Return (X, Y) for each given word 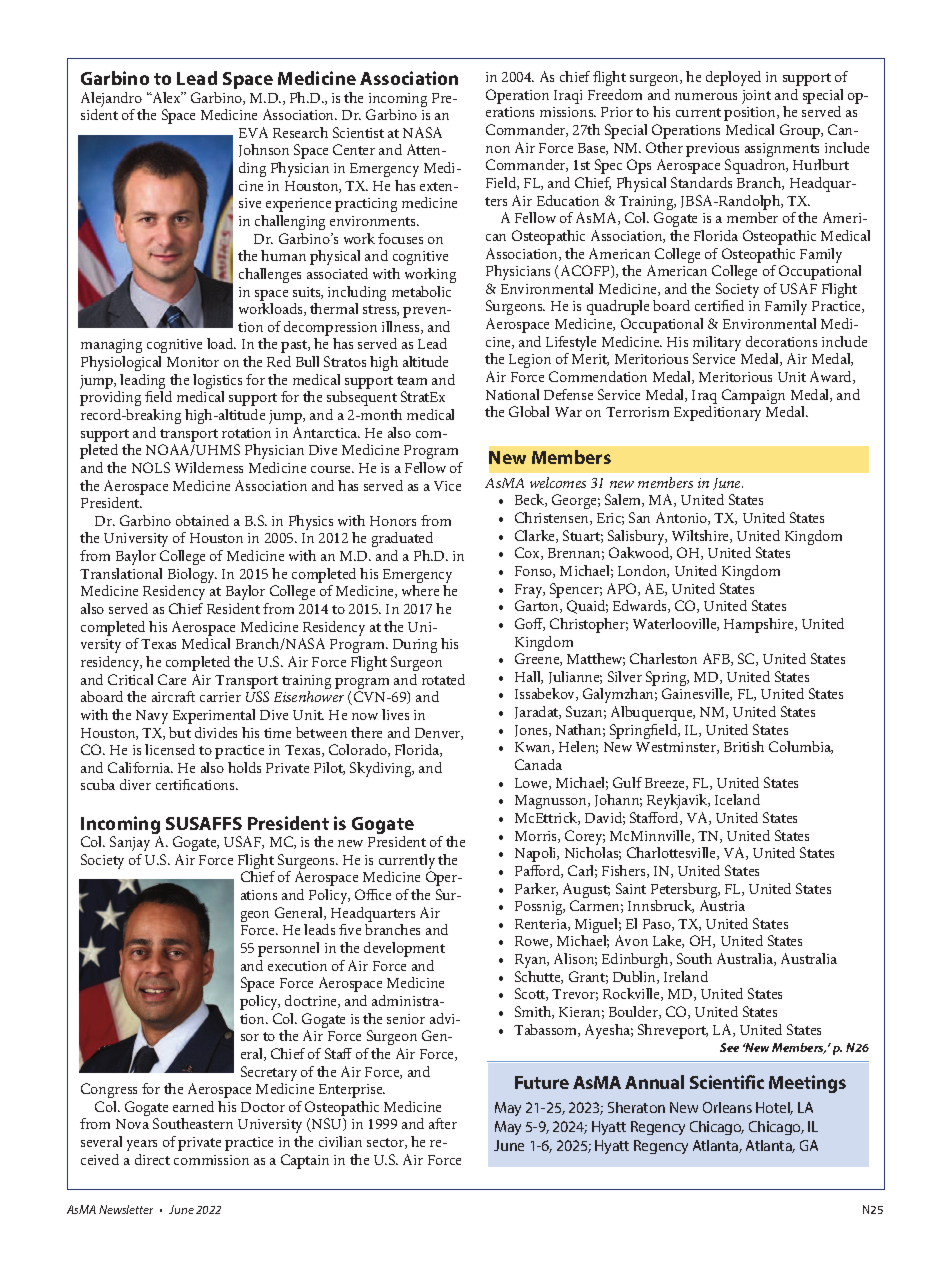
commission (211, 1160)
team (412, 380)
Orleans (727, 1107)
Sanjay (130, 843)
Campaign (753, 396)
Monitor (193, 362)
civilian (340, 1141)
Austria (722, 905)
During (415, 646)
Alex (166, 97)
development (404, 949)
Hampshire (760, 625)
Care (172, 679)
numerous (706, 96)
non (498, 149)
